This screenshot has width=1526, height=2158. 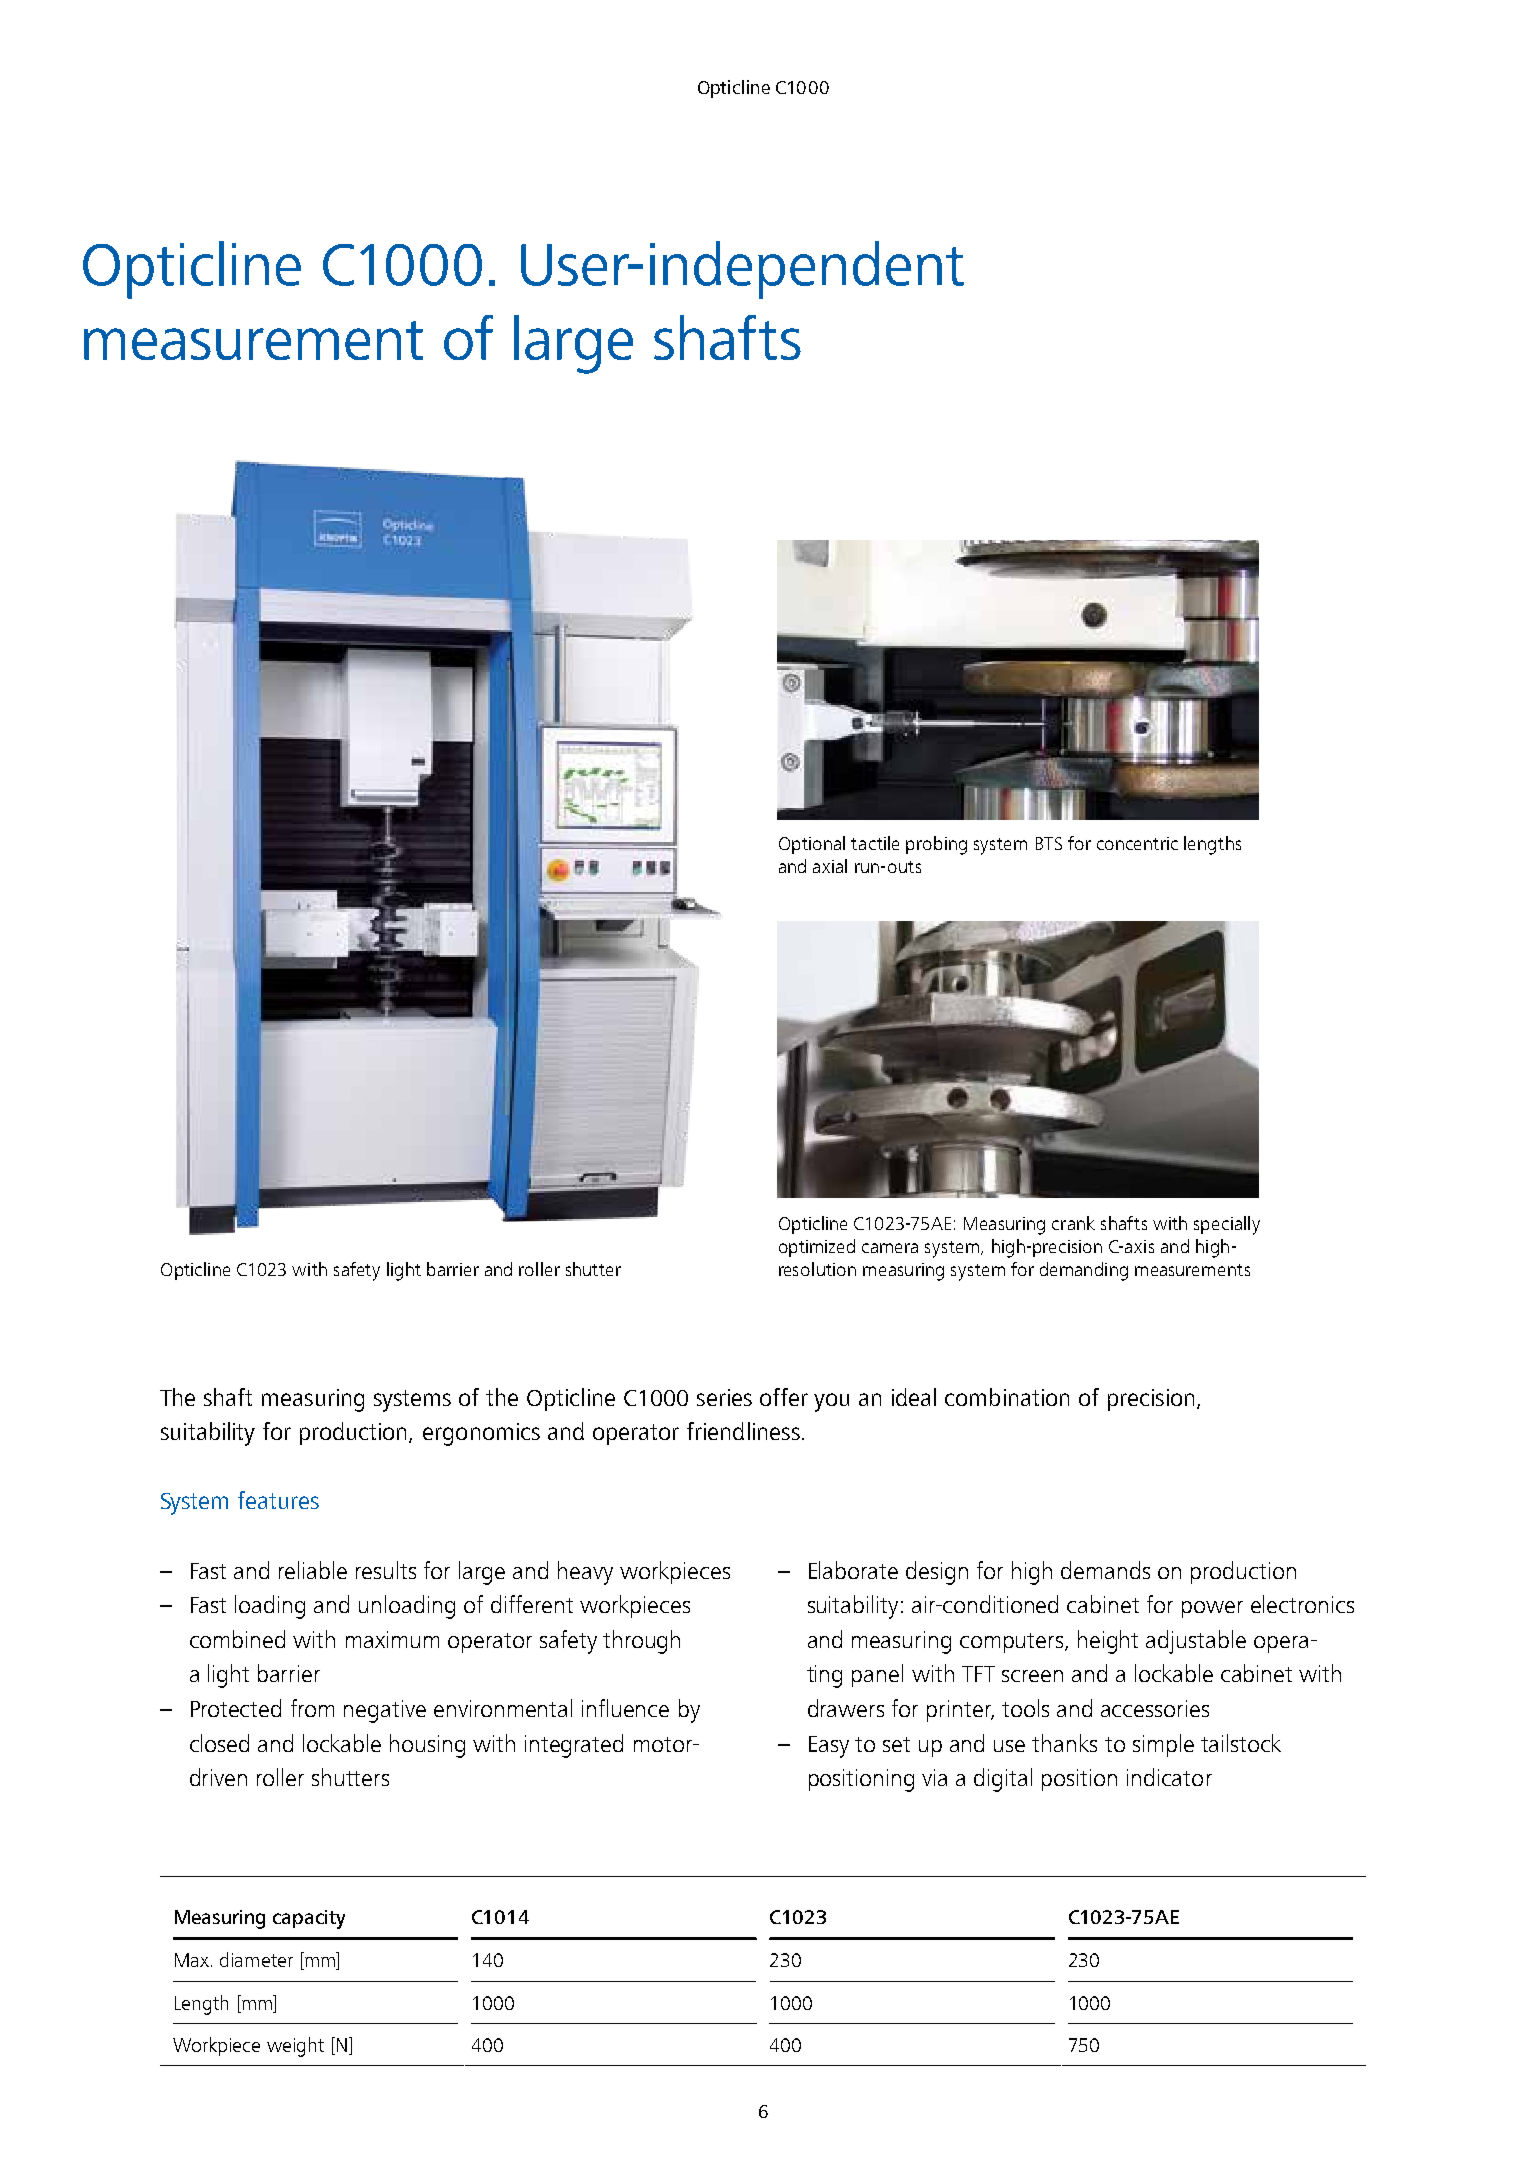 I want to click on demanding, so click(x=1084, y=1271).
